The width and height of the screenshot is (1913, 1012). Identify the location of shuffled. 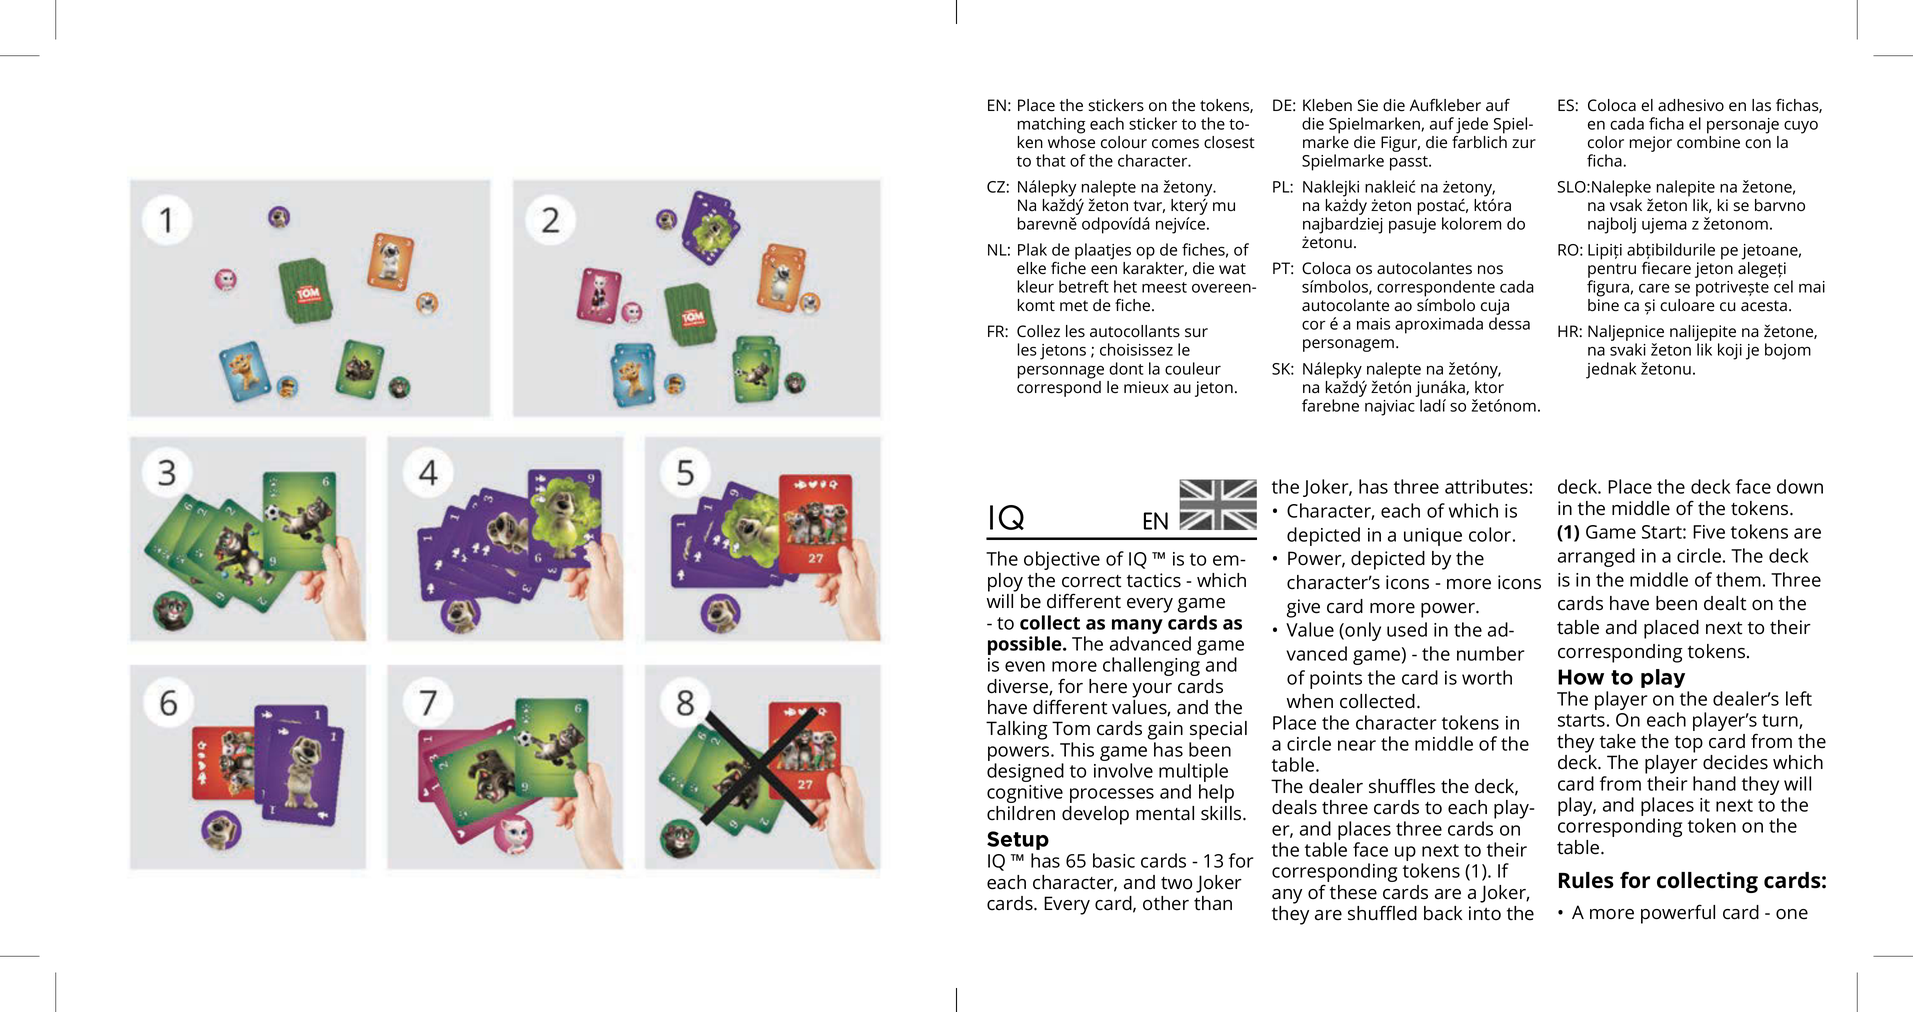
(1382, 913).
